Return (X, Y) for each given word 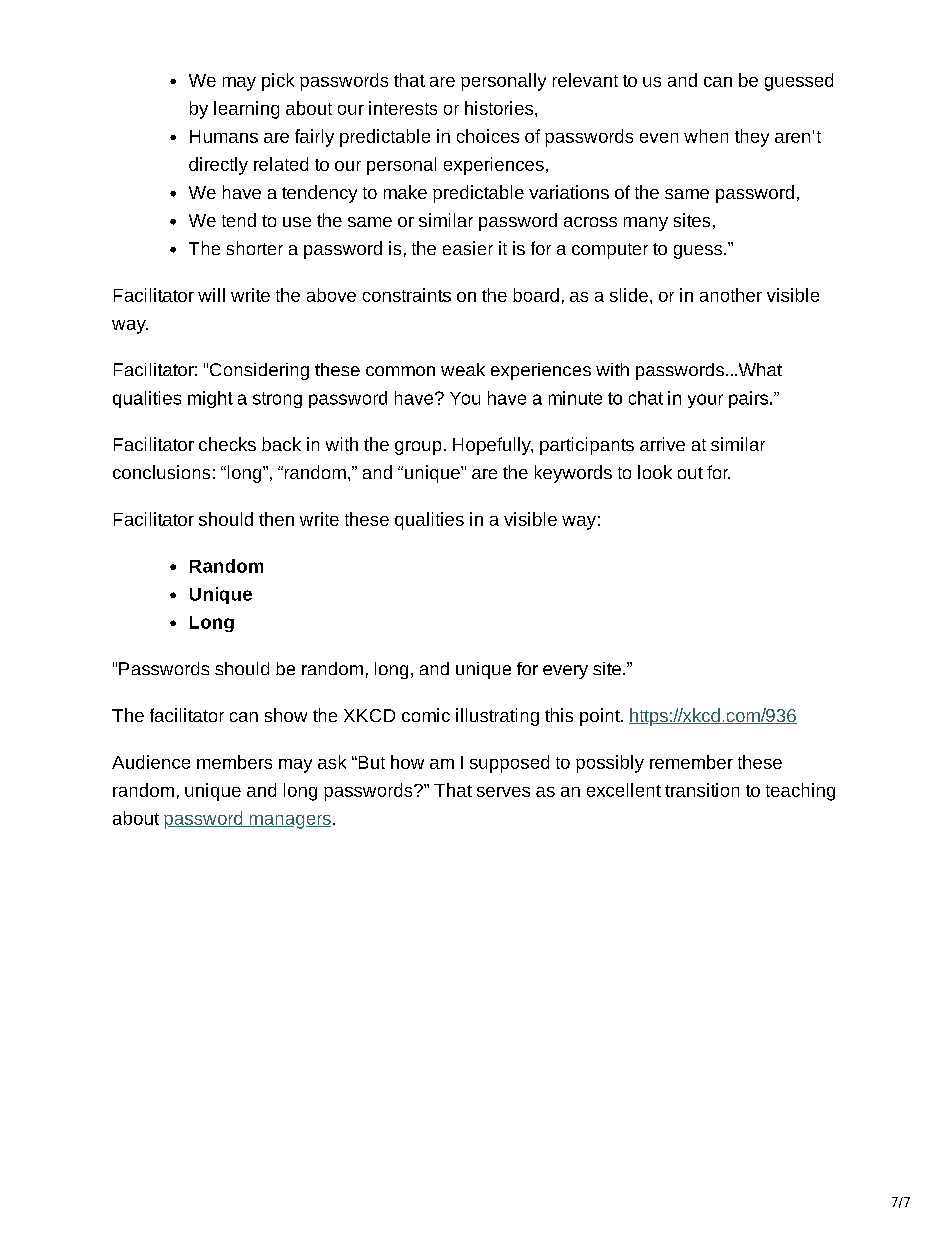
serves (503, 792)
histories (500, 108)
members (234, 762)
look (655, 472)
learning (246, 110)
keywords (573, 474)
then (276, 519)
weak (463, 369)
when (706, 136)
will (211, 295)
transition (702, 790)
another (731, 295)
